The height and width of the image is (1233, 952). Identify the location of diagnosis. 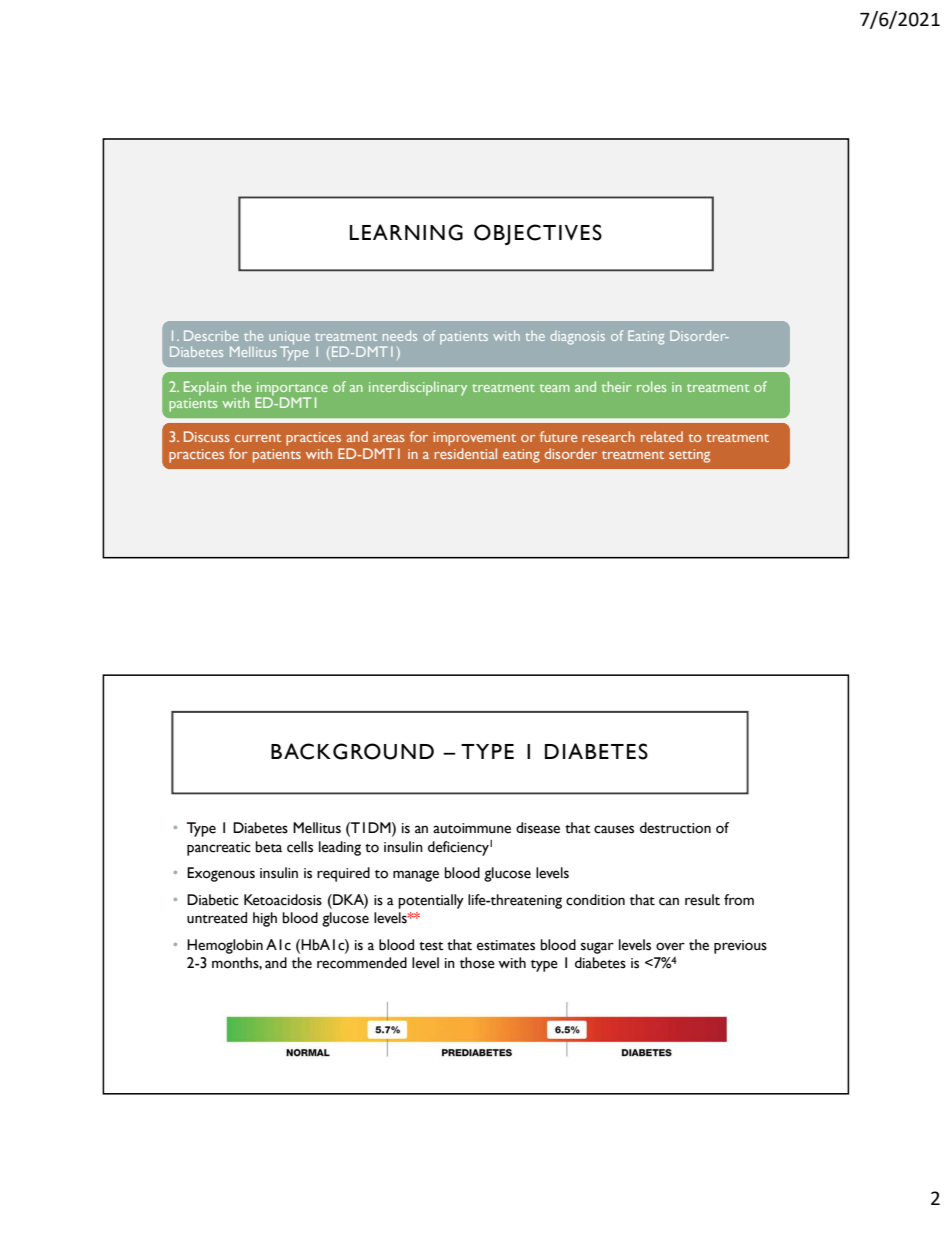
(577, 338).
